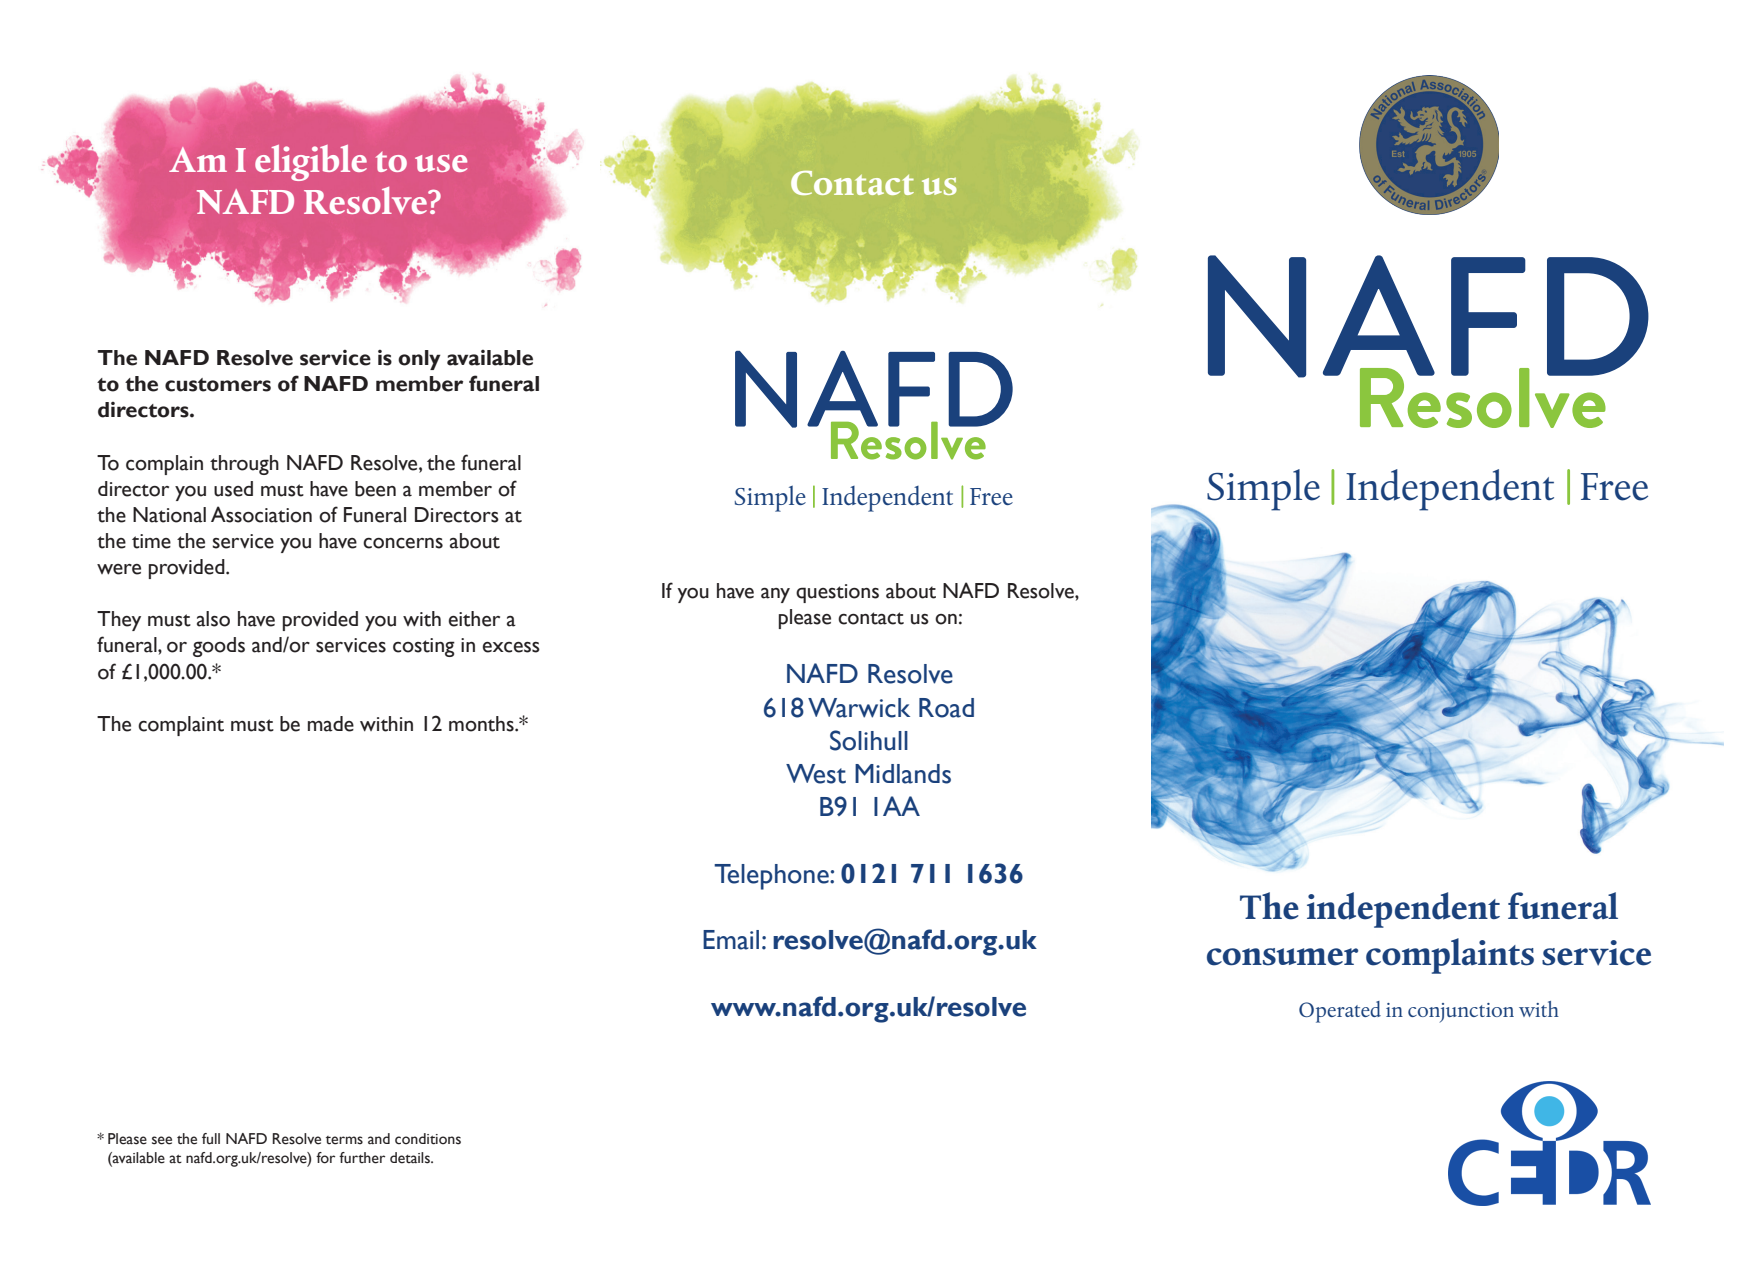  What do you see at coordinates (837, 593) in the document?
I see `questions` at bounding box center [837, 593].
